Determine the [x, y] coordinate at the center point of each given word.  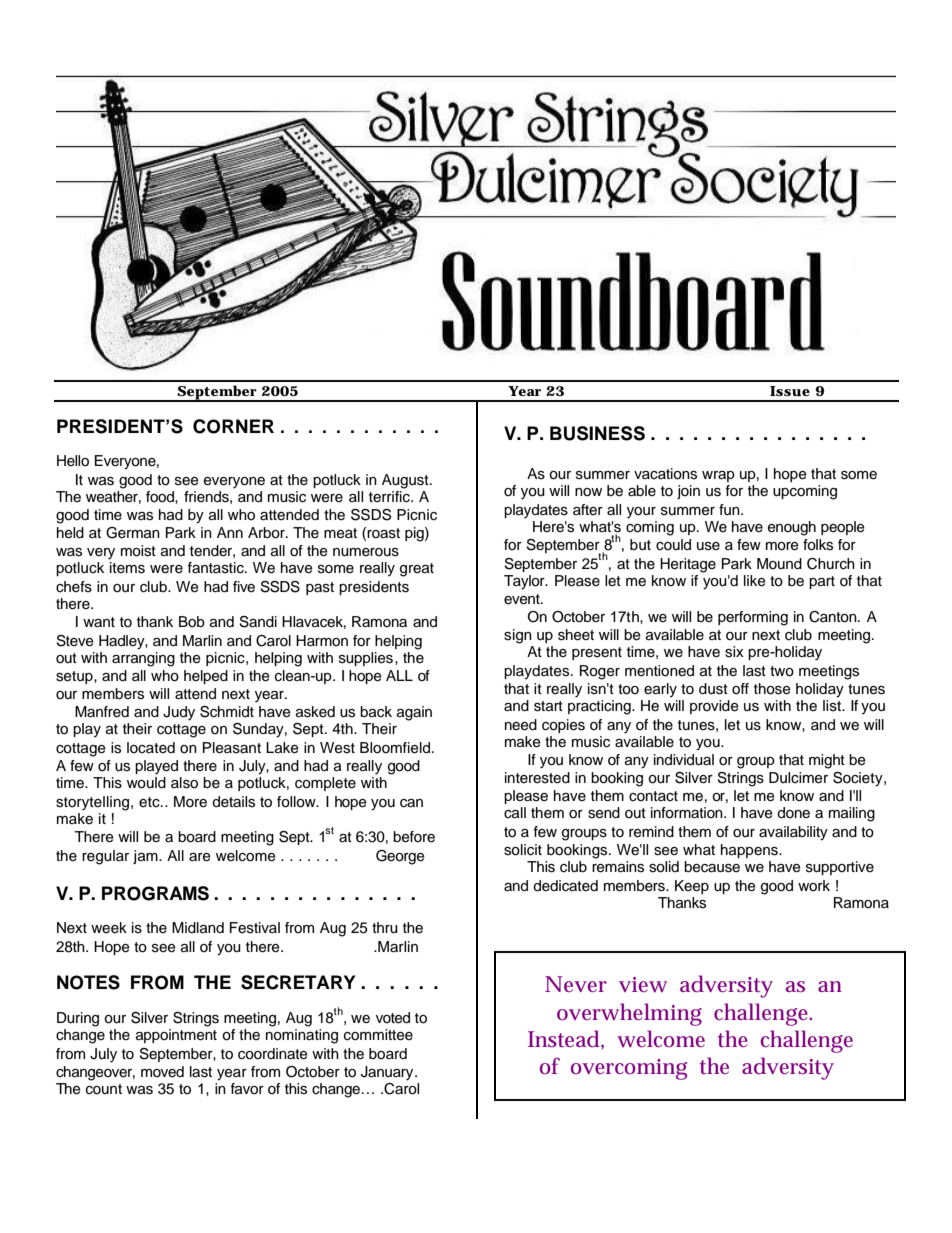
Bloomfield [395, 748]
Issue [790, 391]
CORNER [233, 426]
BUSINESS [597, 433]
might [827, 761]
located [151, 748]
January [388, 1073]
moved [162, 1072]
